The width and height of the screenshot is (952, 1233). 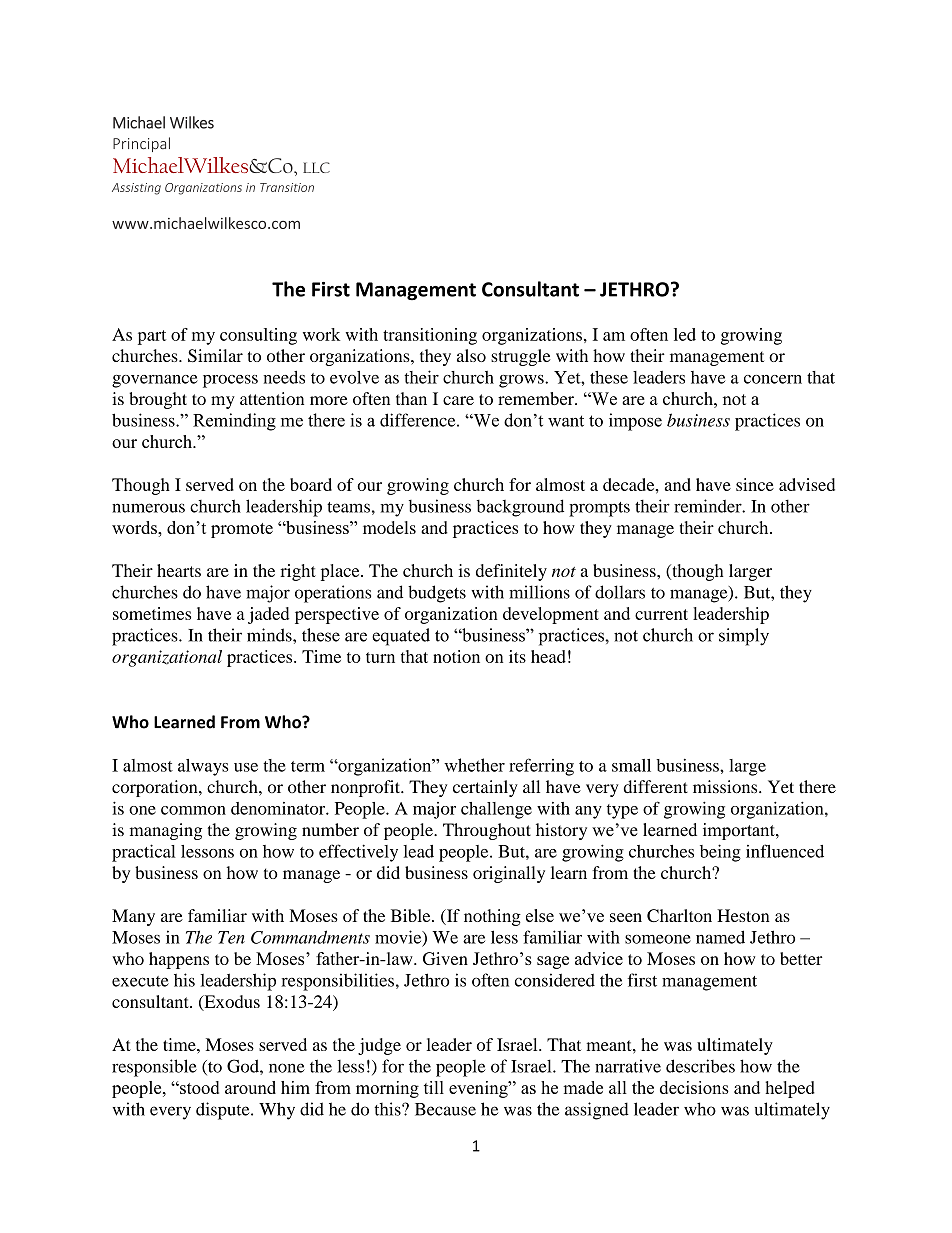 What do you see at coordinates (773, 379) in the screenshot?
I see `concern` at bounding box center [773, 379].
